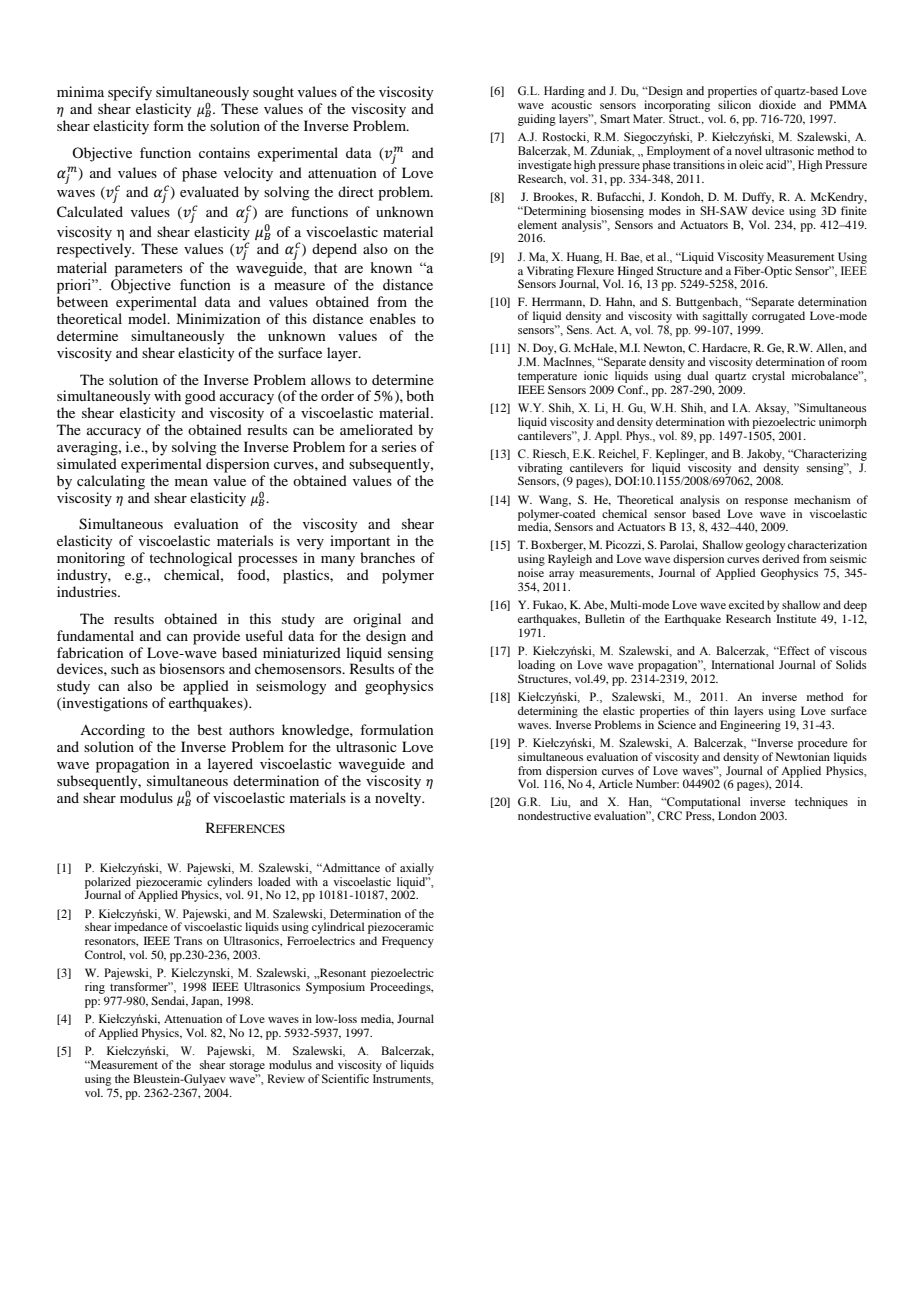  What do you see at coordinates (130, 93) in the screenshot?
I see `specify` at bounding box center [130, 93].
